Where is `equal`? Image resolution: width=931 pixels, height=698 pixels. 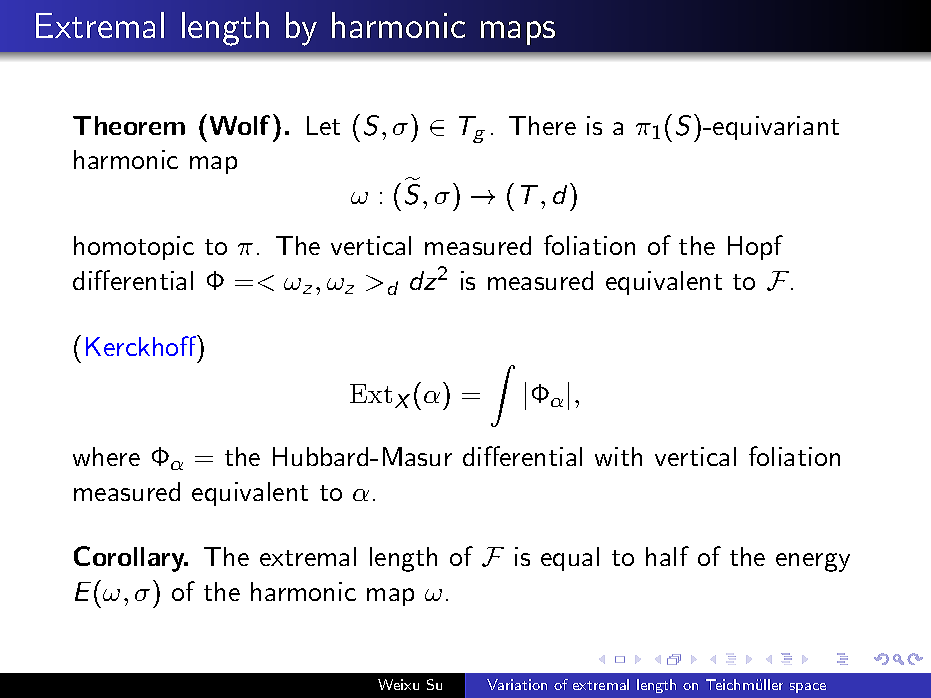
equal is located at coordinates (570, 559).
